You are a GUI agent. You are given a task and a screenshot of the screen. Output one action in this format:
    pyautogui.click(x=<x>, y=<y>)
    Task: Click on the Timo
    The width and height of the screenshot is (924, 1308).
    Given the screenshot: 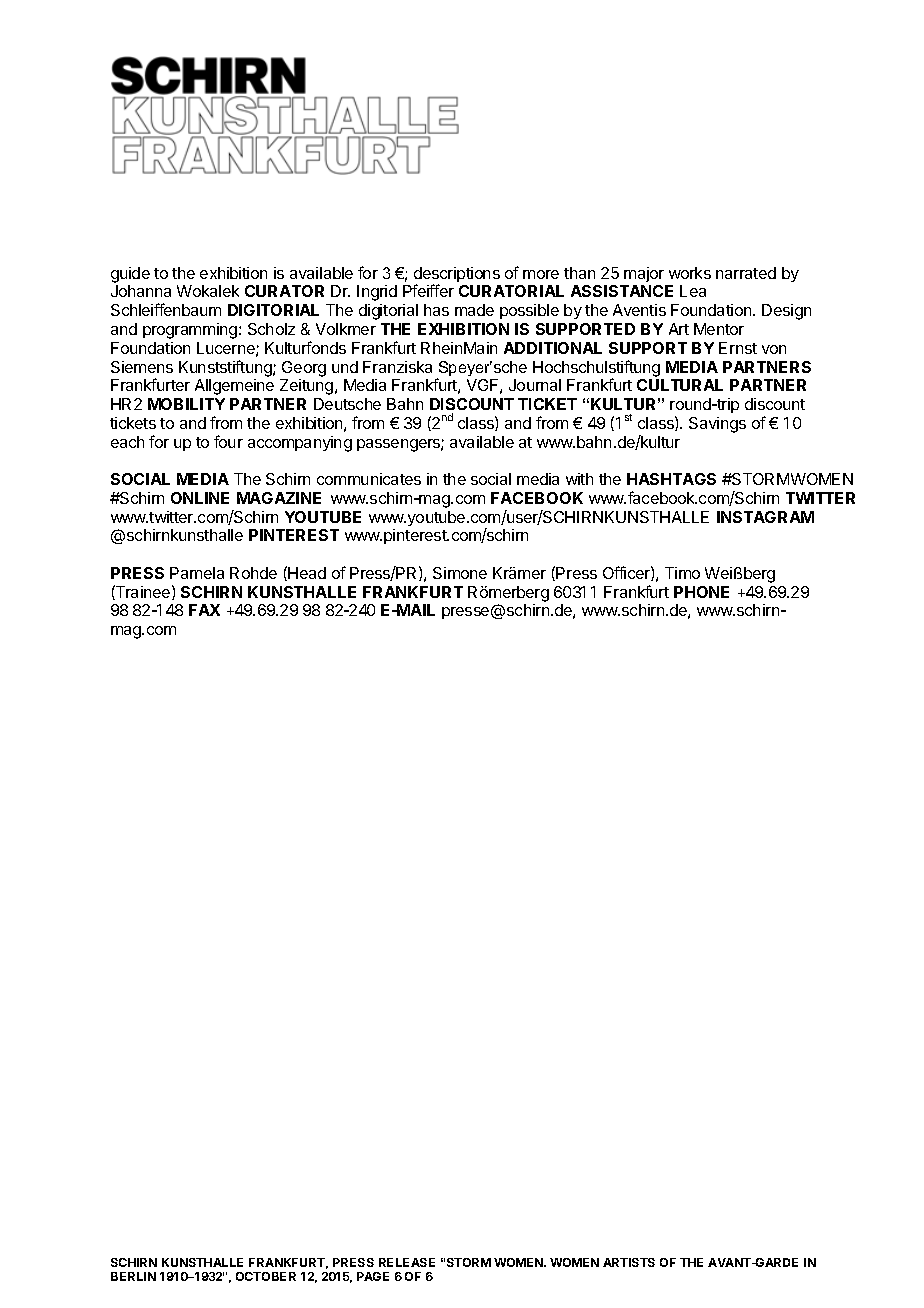 What is the action you would take?
    pyautogui.click(x=682, y=573)
